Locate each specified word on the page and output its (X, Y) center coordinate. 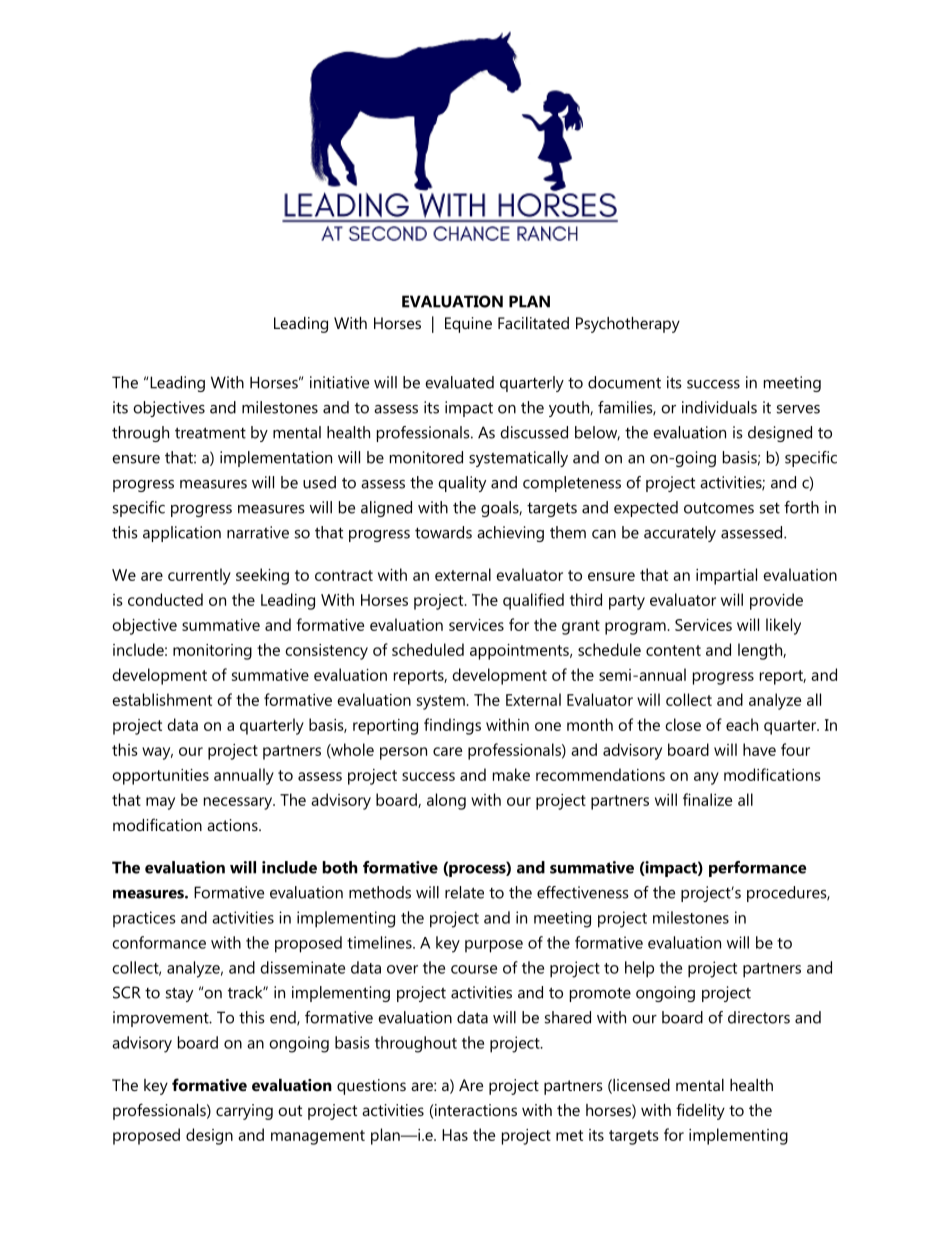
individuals (719, 407)
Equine (468, 325)
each (742, 724)
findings (452, 726)
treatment (210, 433)
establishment (162, 699)
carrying (244, 1112)
